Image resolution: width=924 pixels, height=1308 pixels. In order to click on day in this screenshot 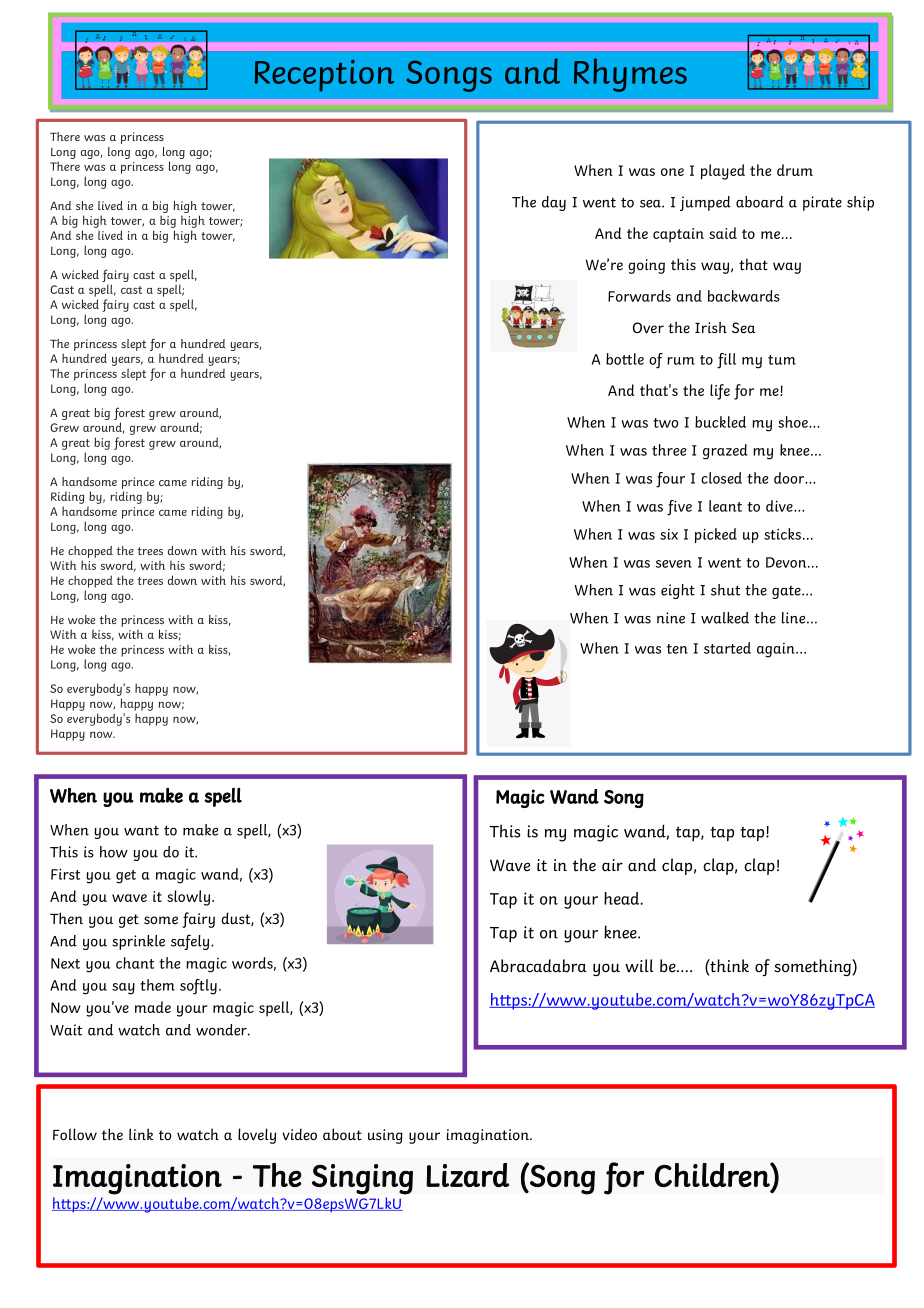, I will do `click(554, 203)`.
